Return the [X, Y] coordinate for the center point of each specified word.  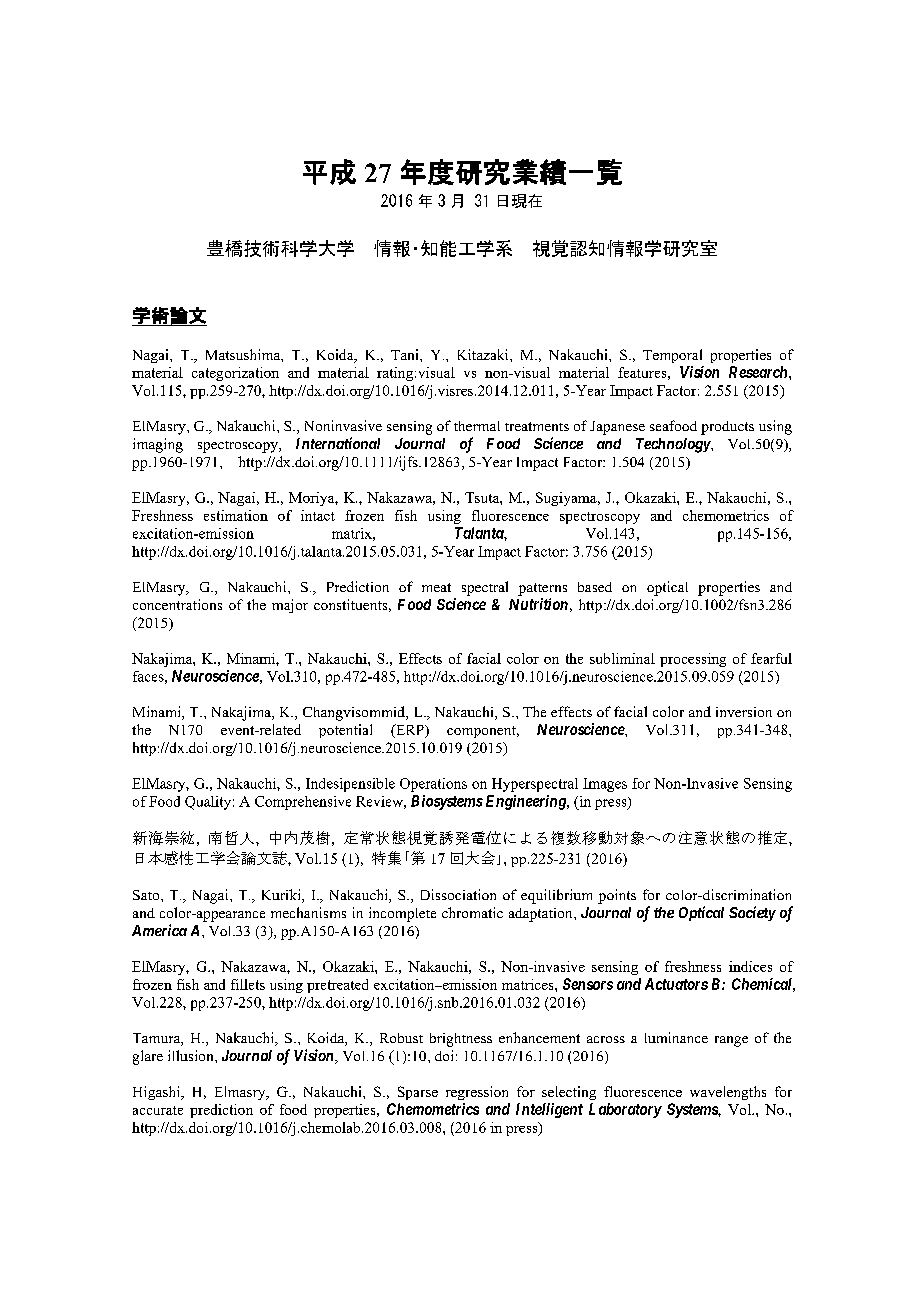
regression [477, 1093]
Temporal [672, 356]
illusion [192, 1055]
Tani [406, 354]
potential [345, 731]
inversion [744, 712]
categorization [235, 374]
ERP [410, 731]
